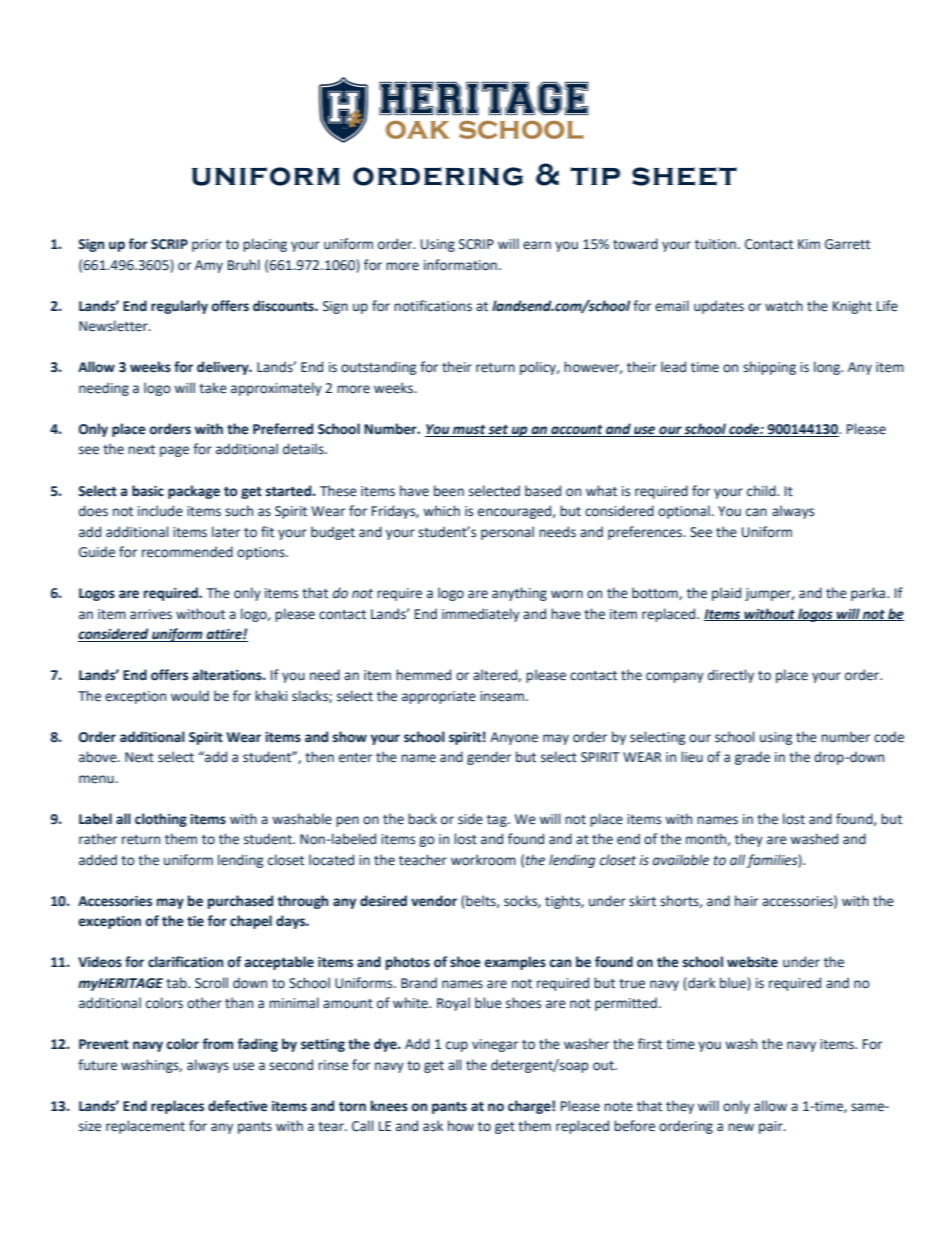 This screenshot has height=1233, width=952. Describe the element at coordinates (207, 245) in the screenshot. I see `prior` at that location.
